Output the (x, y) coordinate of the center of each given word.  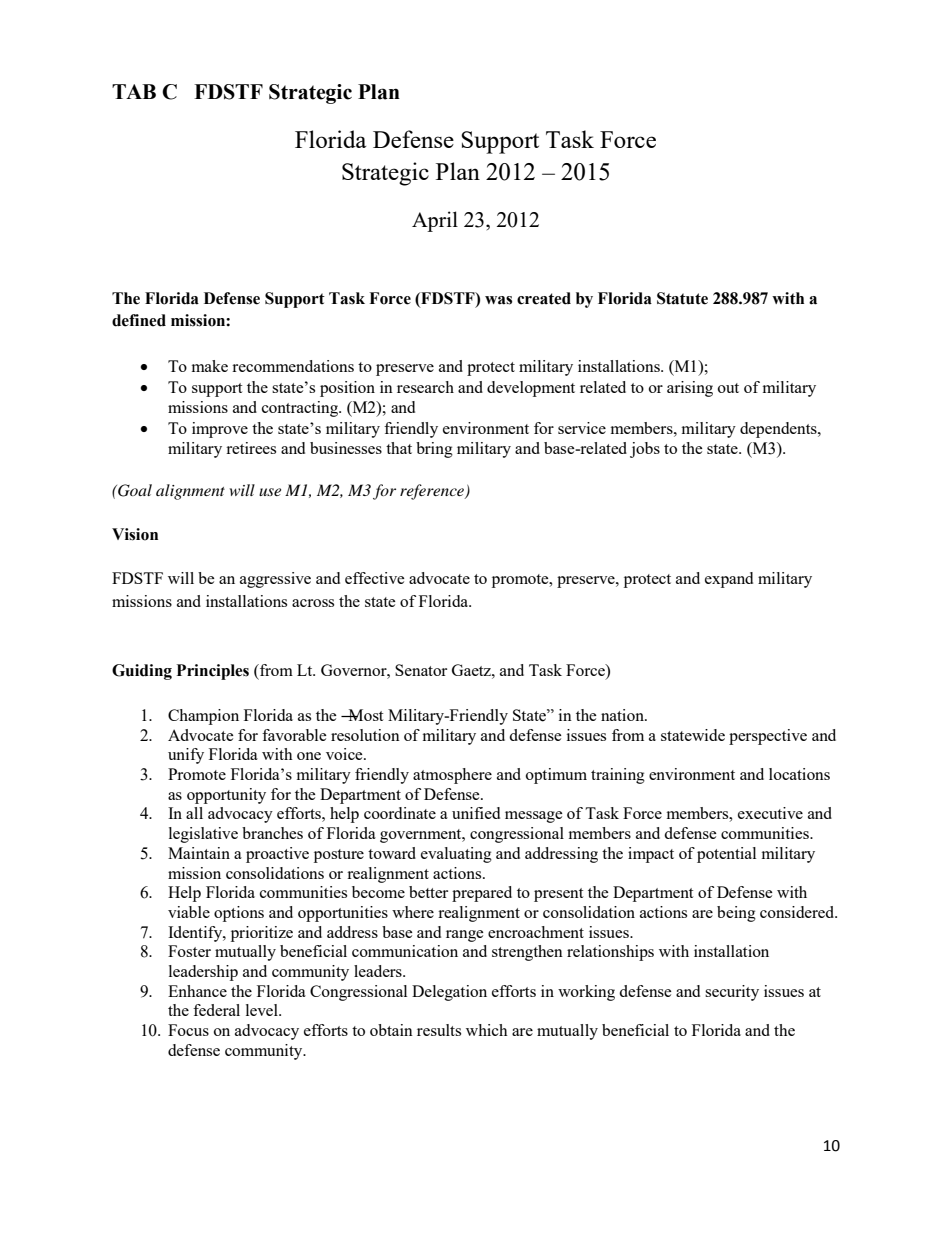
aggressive (275, 580)
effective (375, 578)
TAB (134, 91)
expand (729, 580)
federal (216, 1010)
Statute (682, 298)
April (435, 221)
